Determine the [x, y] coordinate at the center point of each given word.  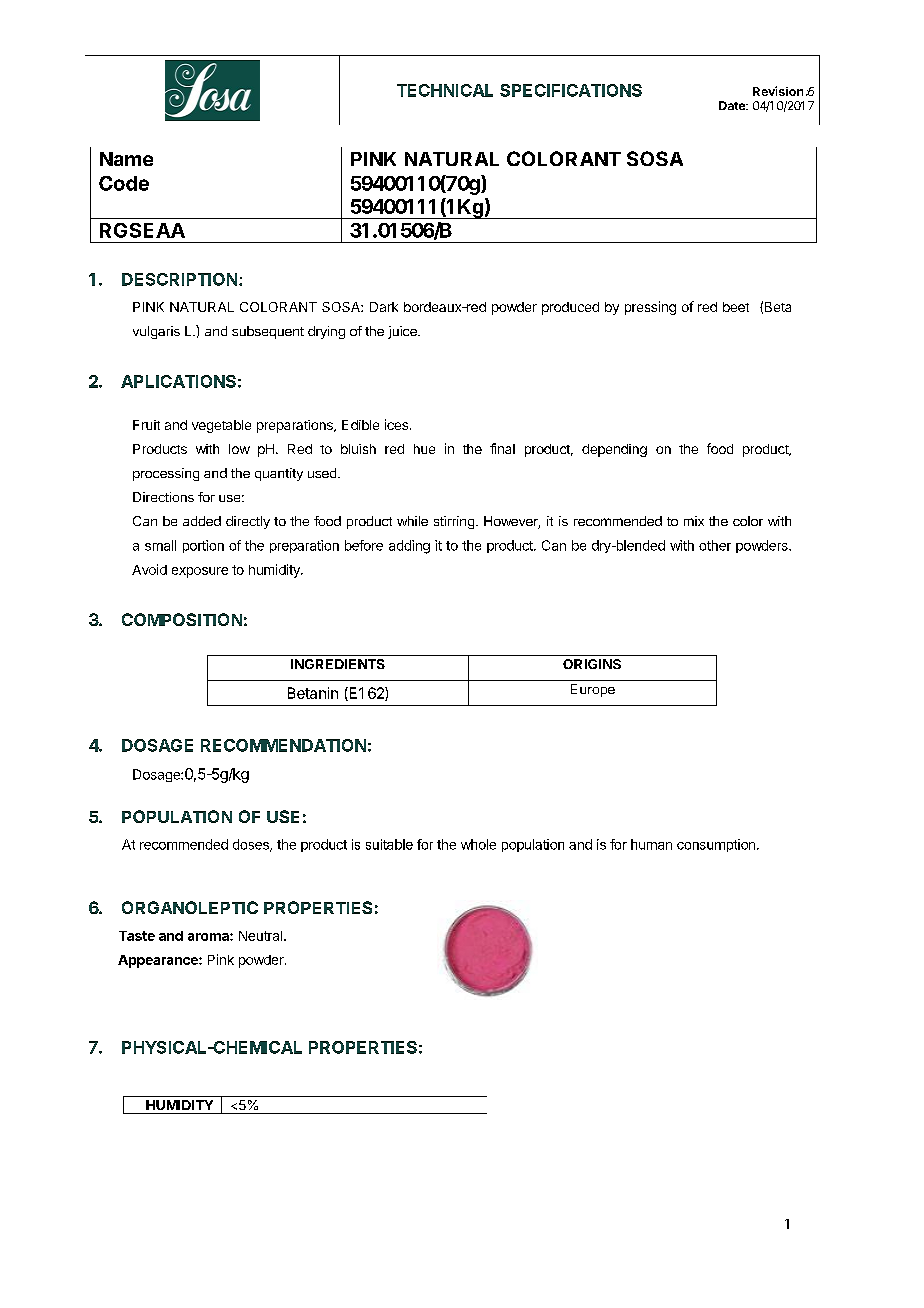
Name [126, 159]
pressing [650, 308]
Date [733, 105]
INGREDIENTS [338, 664]
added [202, 521]
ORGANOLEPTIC [190, 907]
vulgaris [156, 332]
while [412, 521]
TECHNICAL [445, 90]
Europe [593, 690]
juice [403, 332]
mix [694, 521]
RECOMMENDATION [283, 745]
